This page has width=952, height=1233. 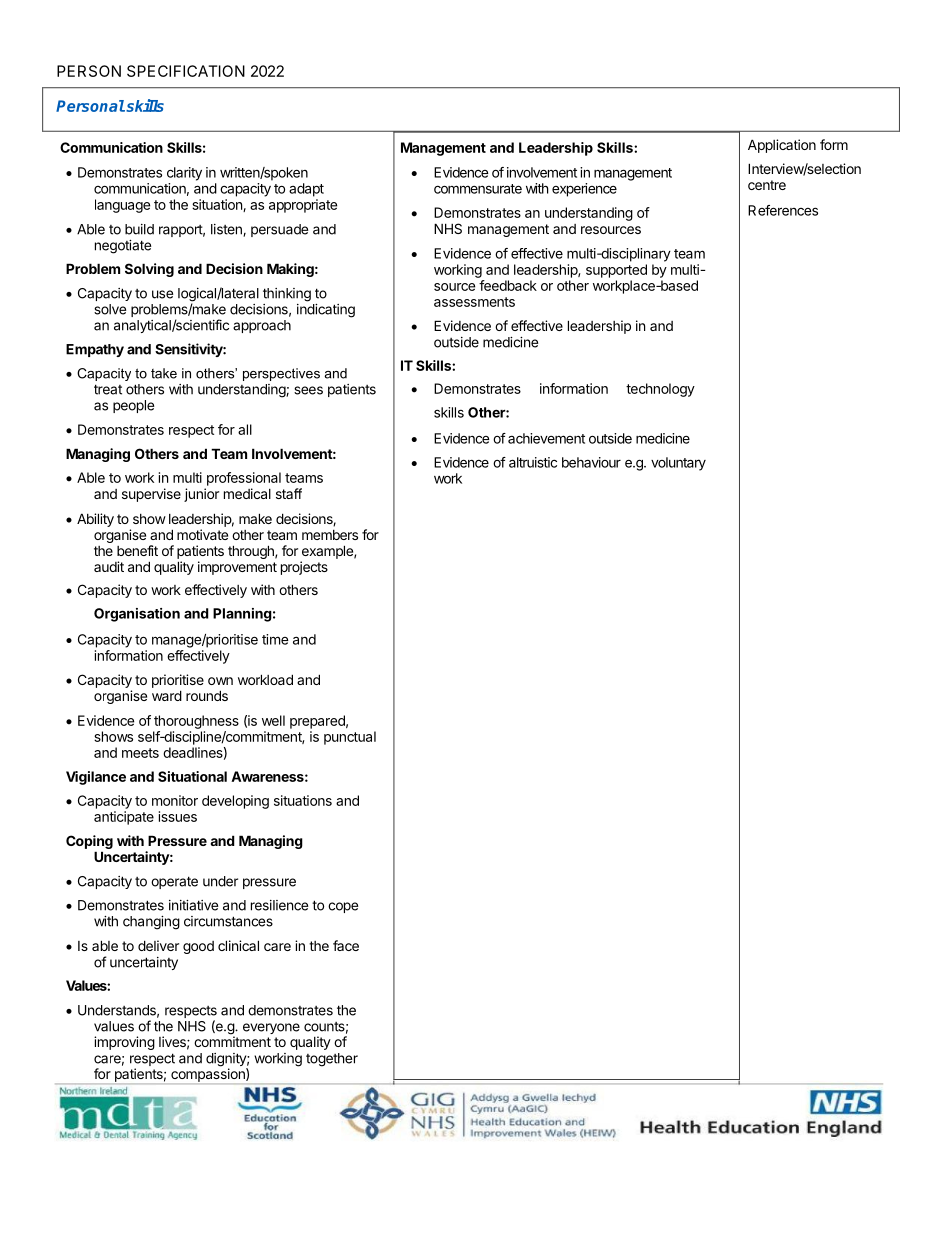 I want to click on Application, so click(x=782, y=146).
